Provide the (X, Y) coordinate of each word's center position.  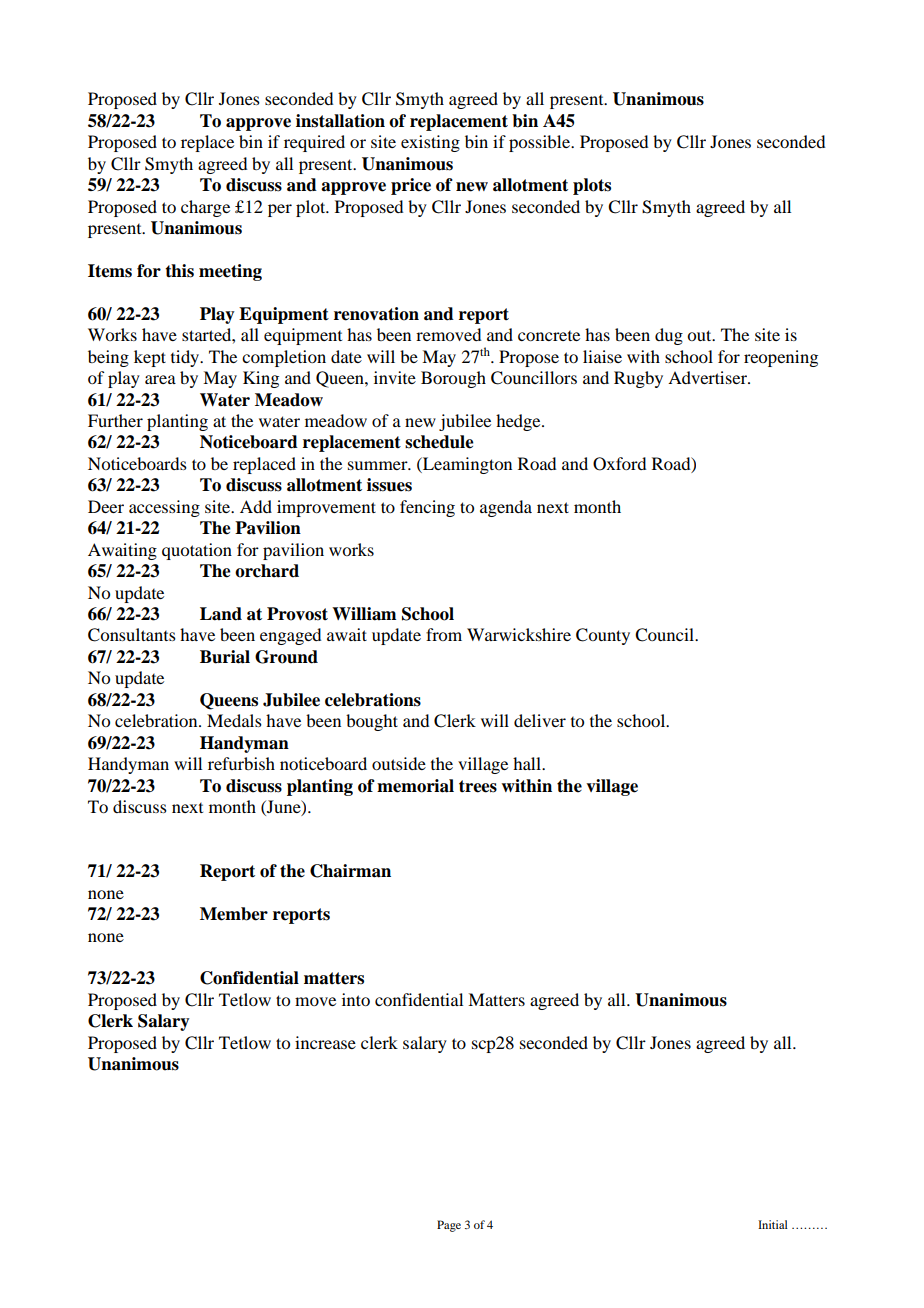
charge (205, 208)
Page (449, 1226)
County (603, 636)
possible (540, 143)
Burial (225, 657)
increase (325, 1042)
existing (430, 143)
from (444, 634)
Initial (773, 1224)
